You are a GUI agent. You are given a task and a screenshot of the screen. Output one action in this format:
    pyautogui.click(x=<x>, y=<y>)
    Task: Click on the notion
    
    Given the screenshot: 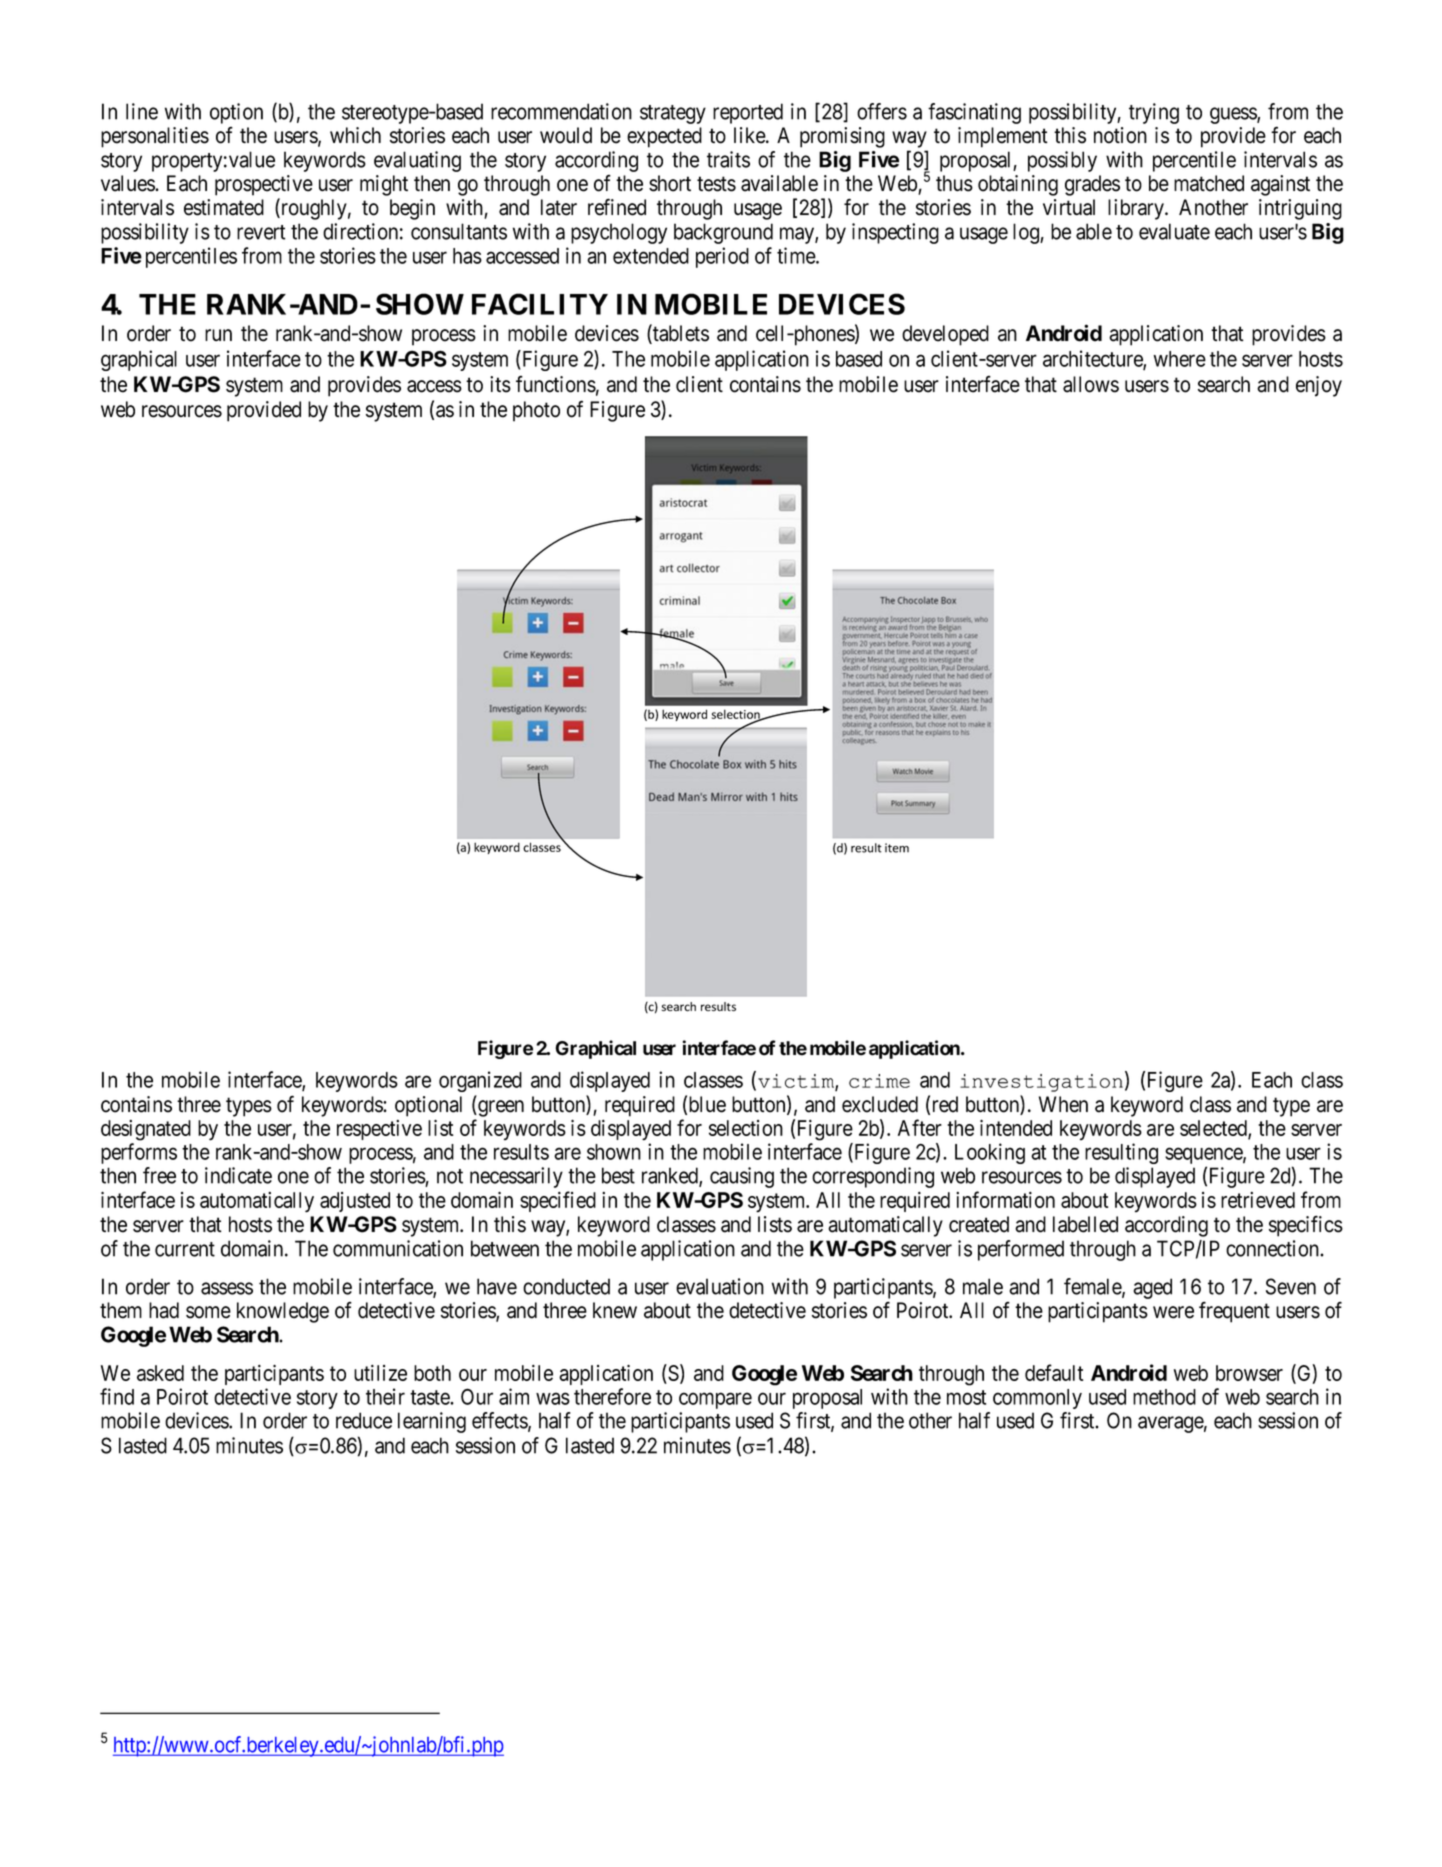 What is the action you would take?
    pyautogui.click(x=1120, y=135)
